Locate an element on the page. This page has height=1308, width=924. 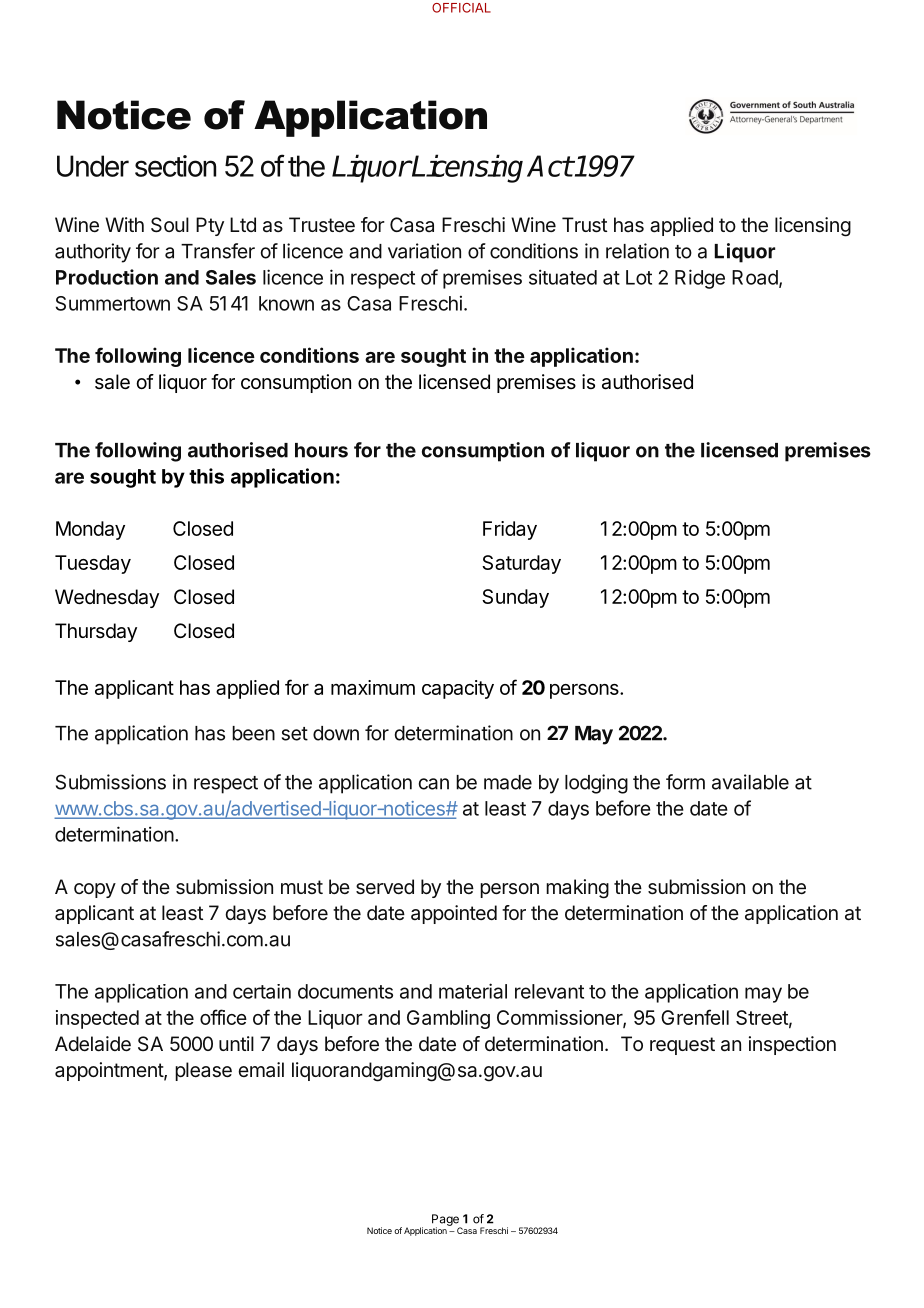
please is located at coordinates (203, 1071).
